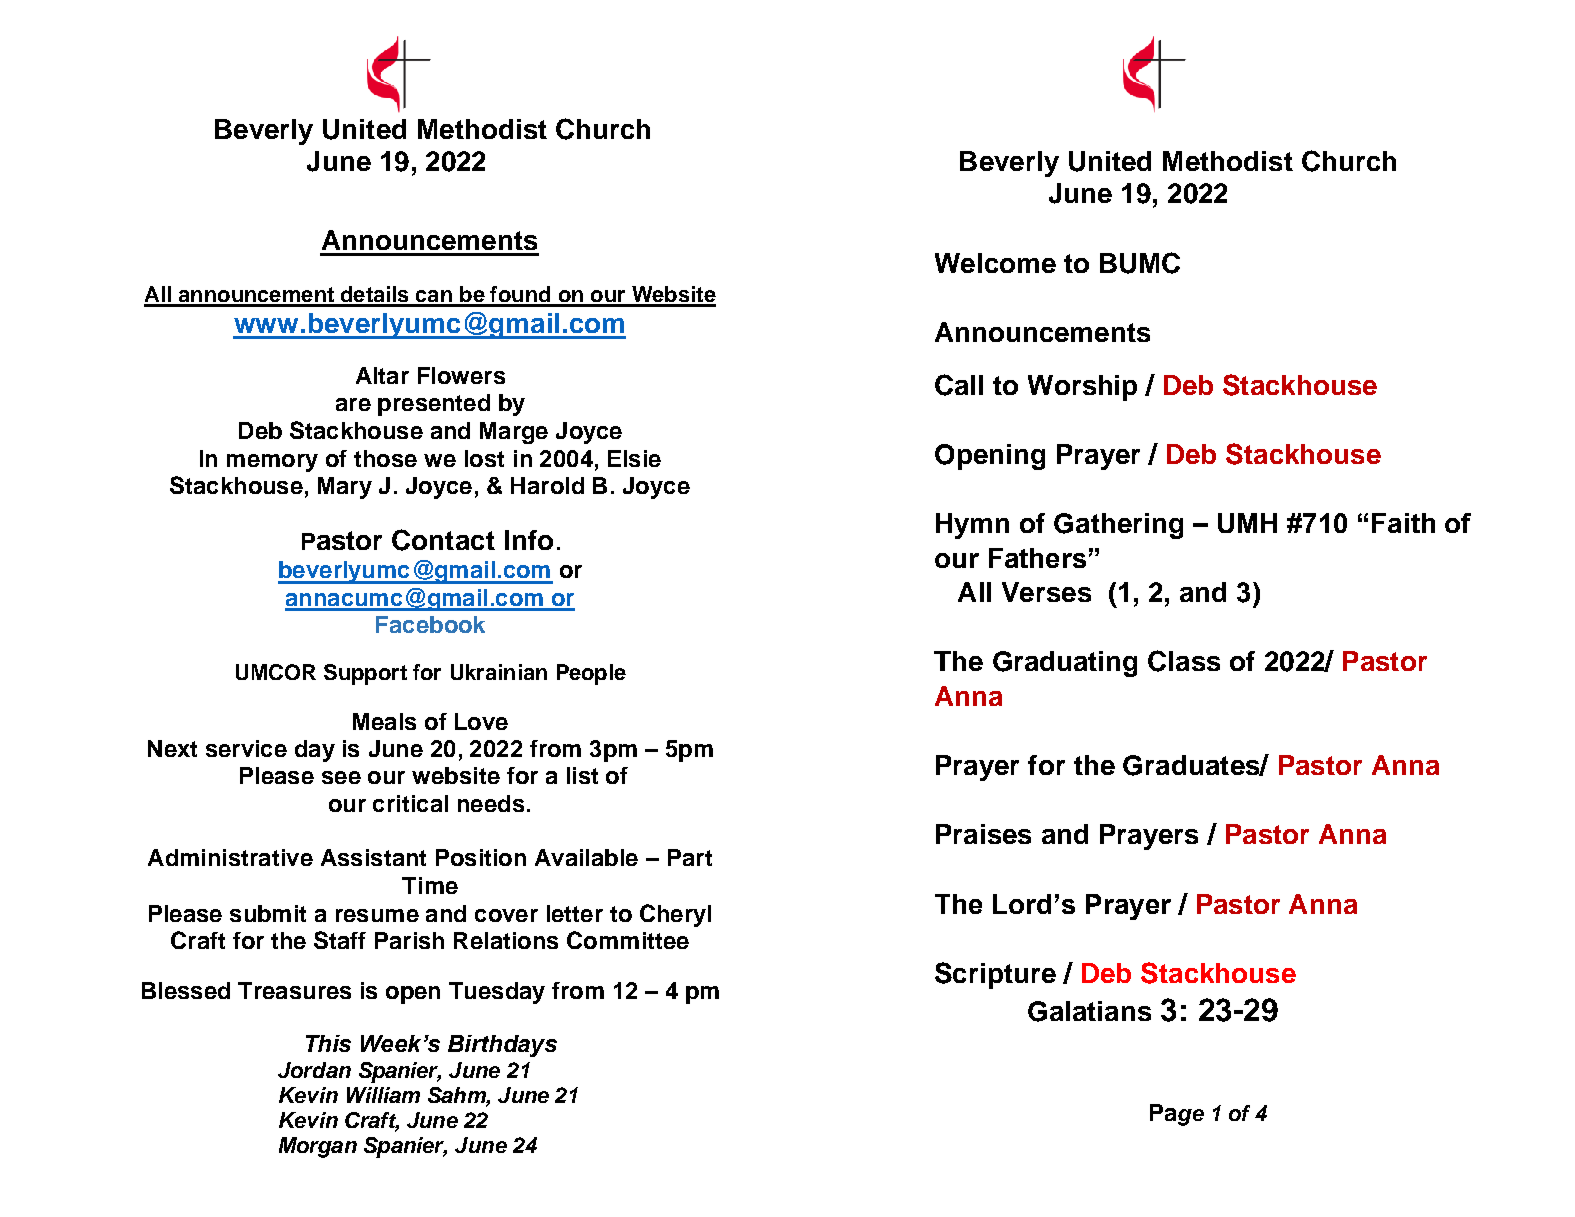 Image resolution: width=1575 pixels, height=1217 pixels. I want to click on Birthdays, so click(502, 1046).
